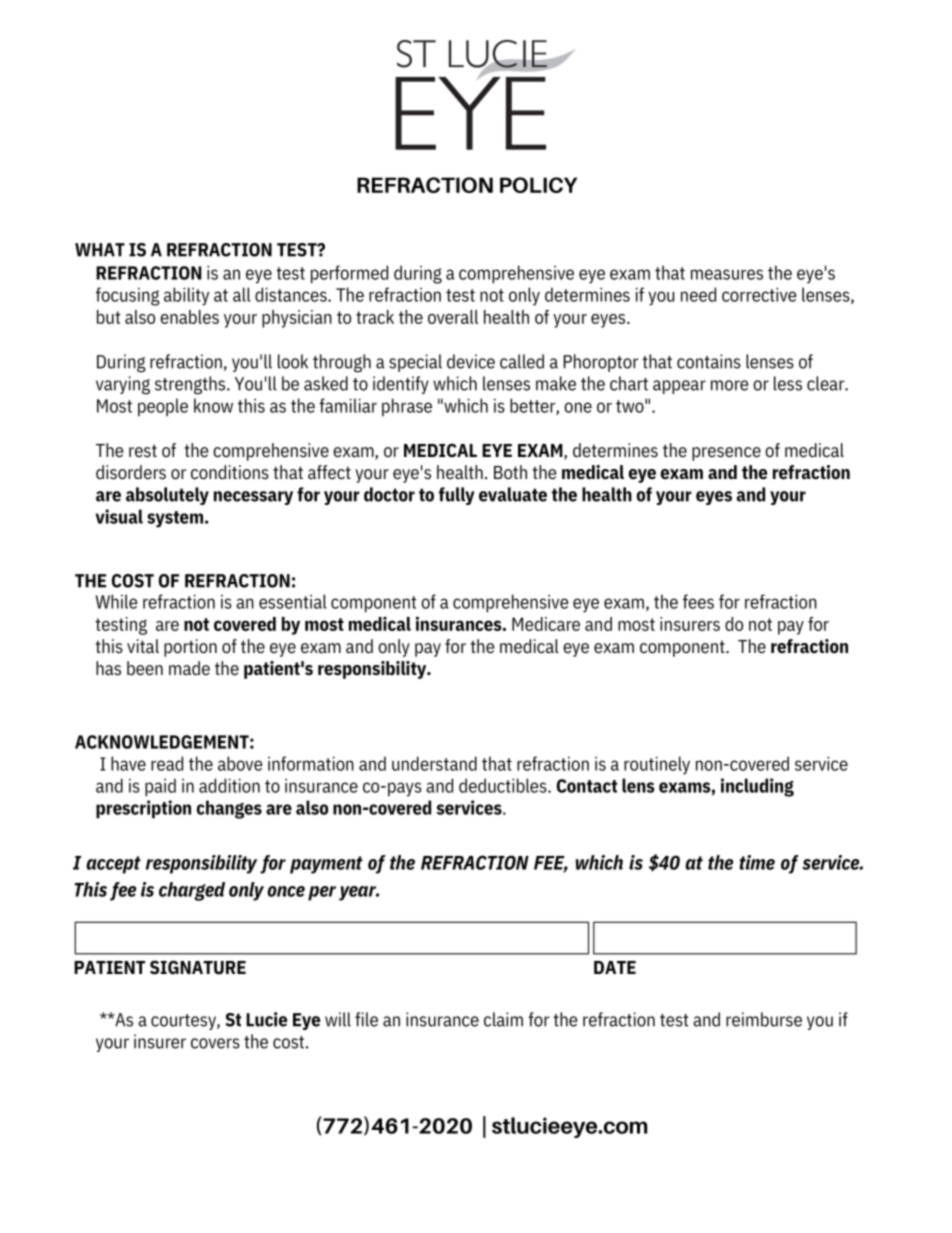 Image resolution: width=952 pixels, height=1233 pixels. I want to click on portion, so click(190, 648).
